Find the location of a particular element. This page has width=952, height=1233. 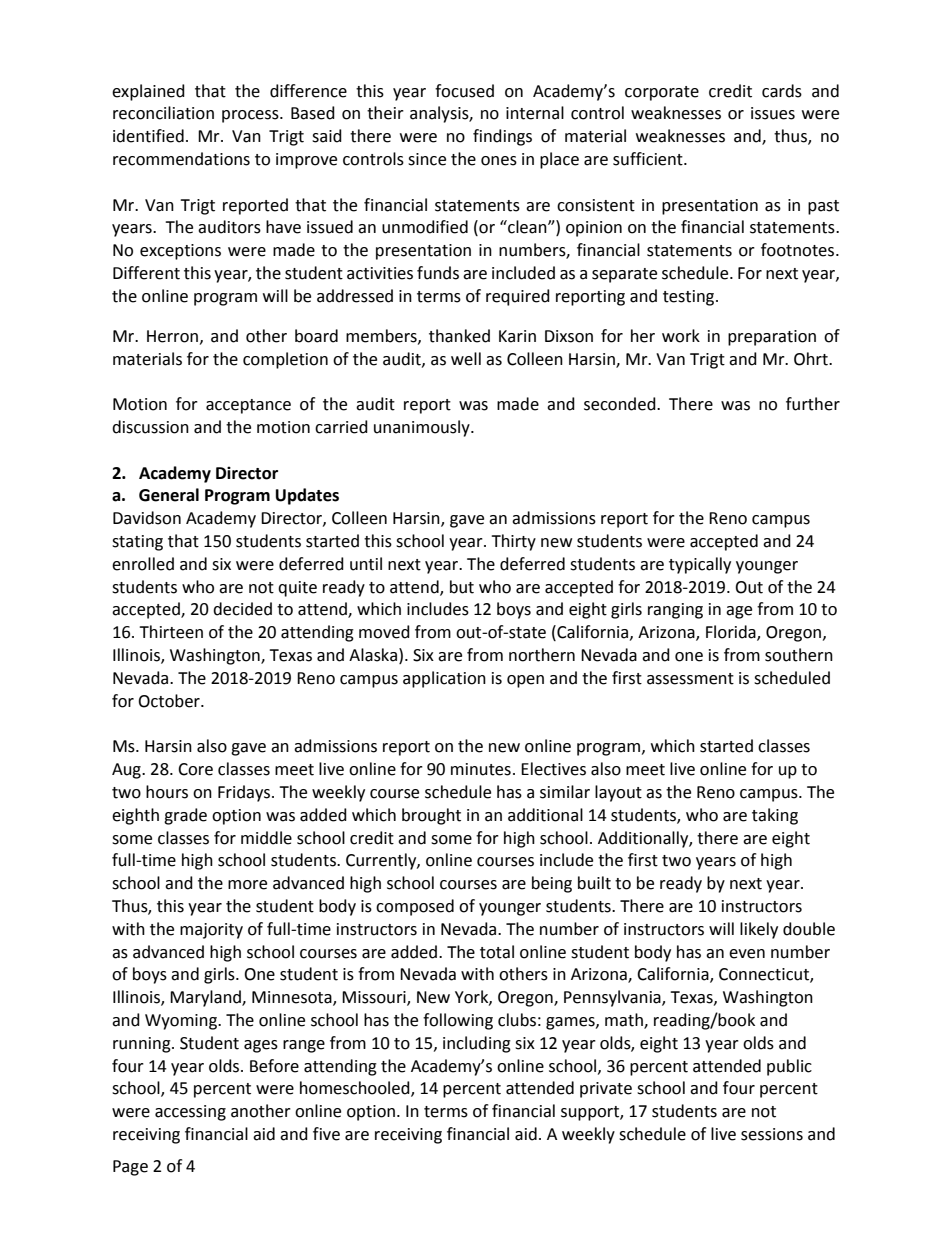

Thirteen is located at coordinates (171, 632).
